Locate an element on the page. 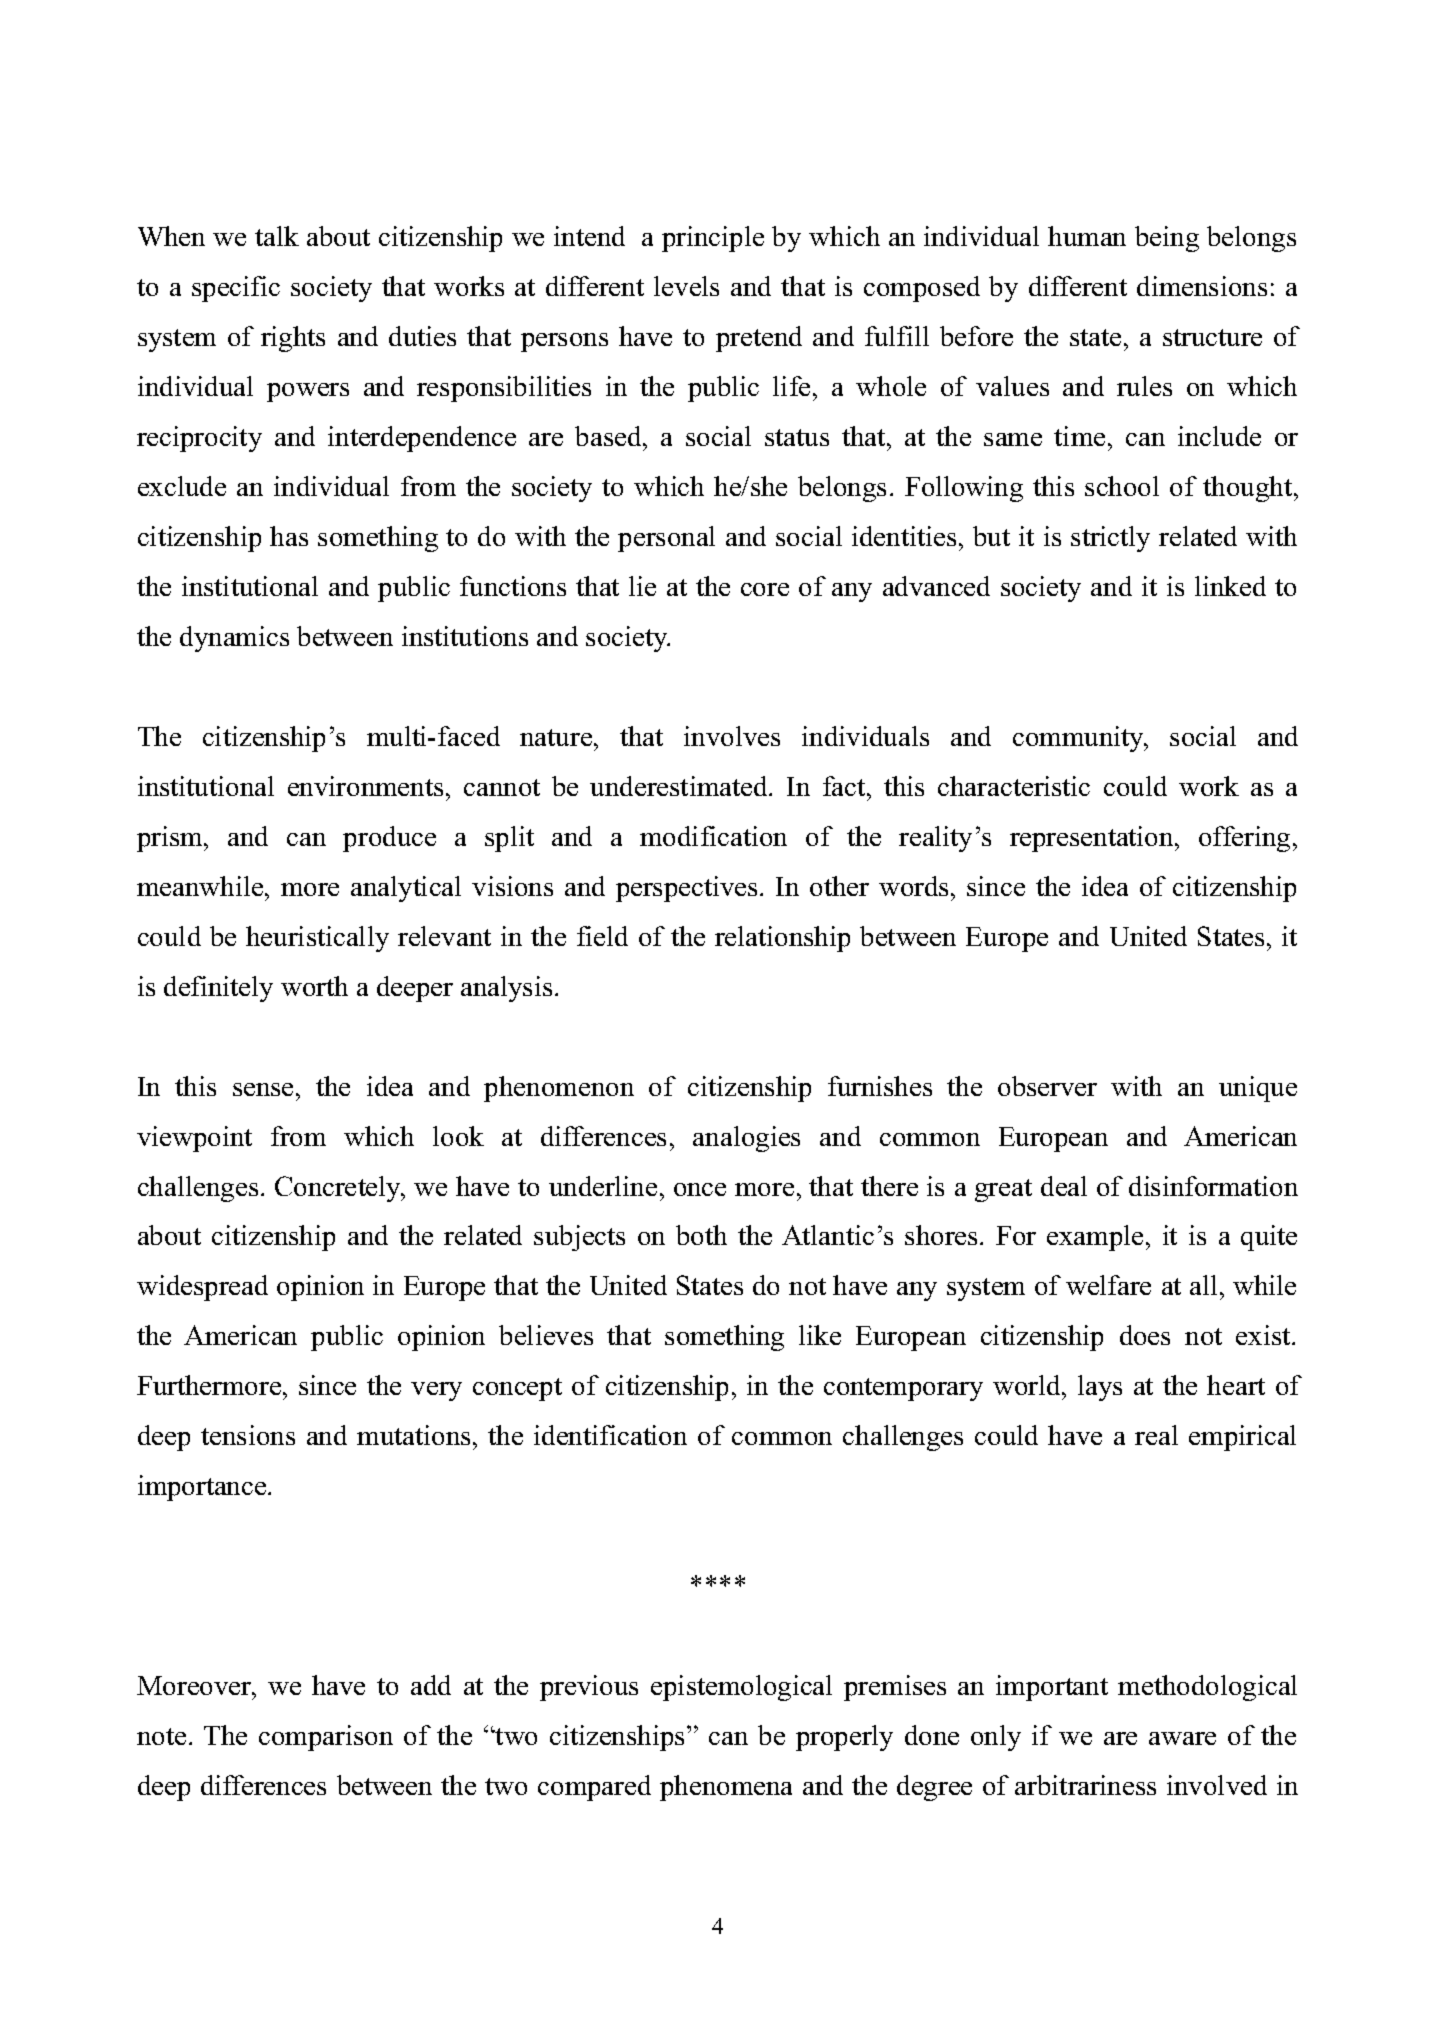 The width and height of the page is (1436, 2032). underestimated is located at coordinates (680, 786).
